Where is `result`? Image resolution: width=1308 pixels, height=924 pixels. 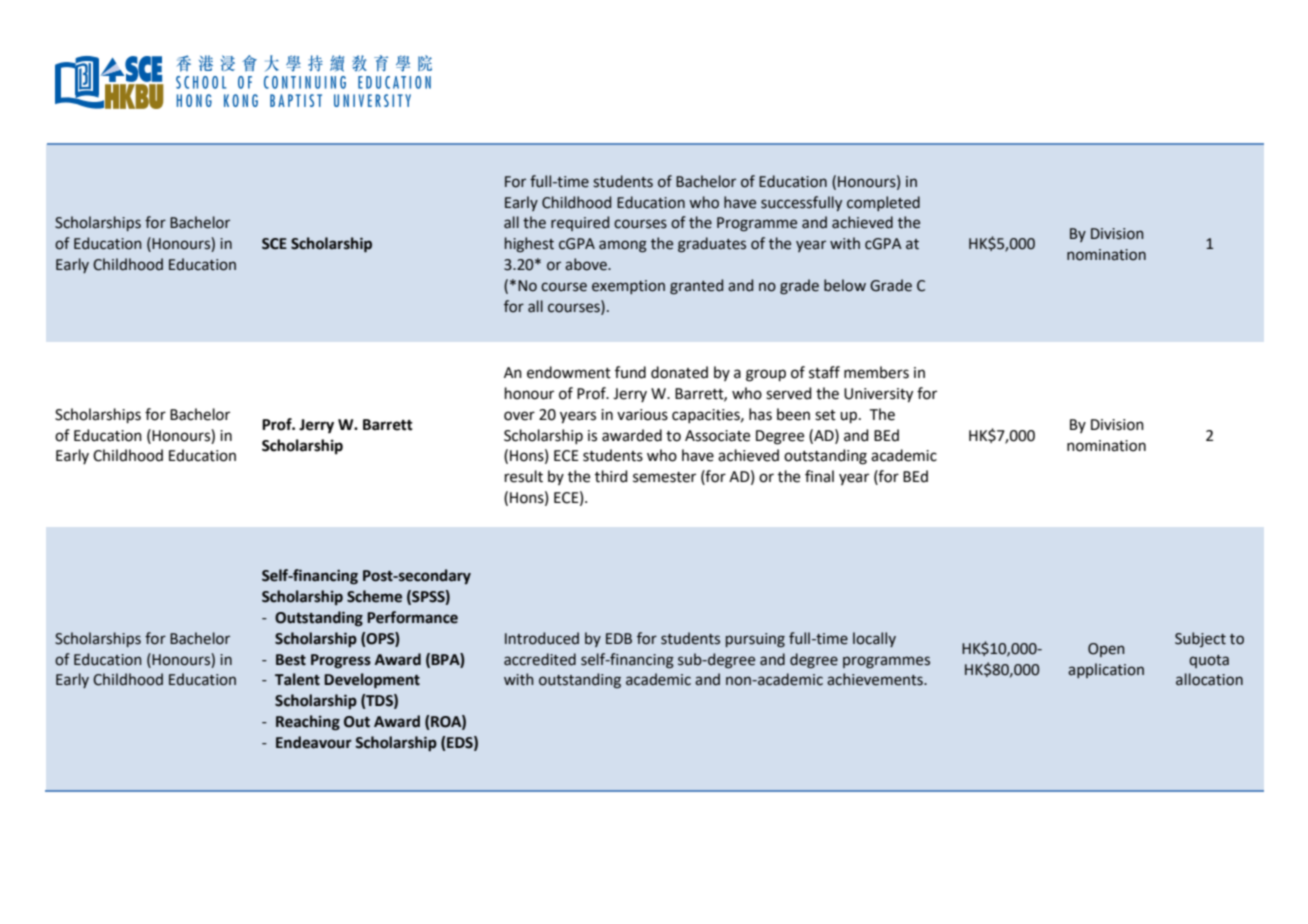
result is located at coordinates (524, 476).
